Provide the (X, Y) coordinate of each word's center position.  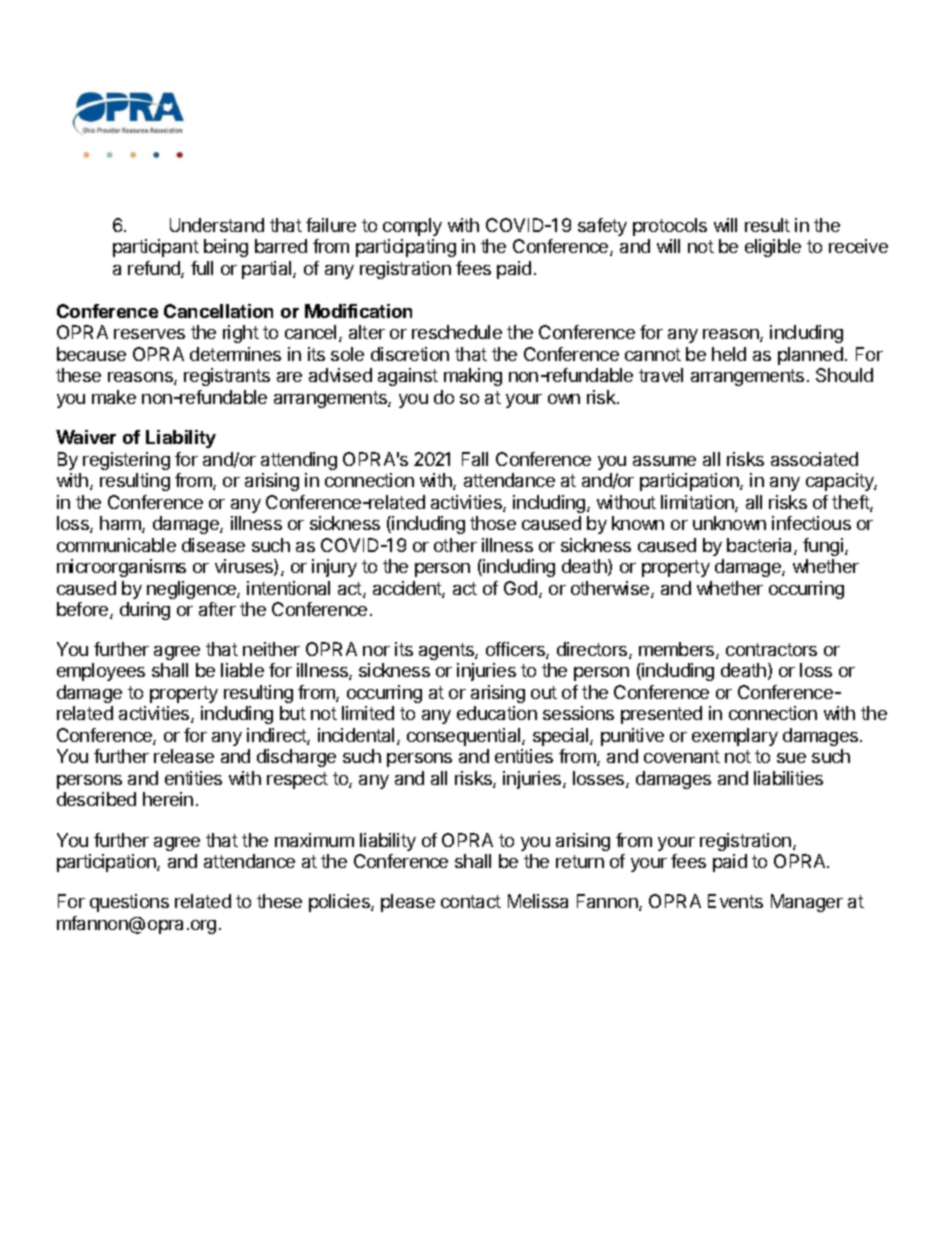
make (114, 397)
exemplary (735, 737)
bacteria (761, 546)
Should (844, 375)
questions (129, 903)
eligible (773, 248)
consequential (465, 737)
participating (406, 248)
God (522, 589)
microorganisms (121, 568)
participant (156, 248)
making (473, 377)
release (184, 756)
